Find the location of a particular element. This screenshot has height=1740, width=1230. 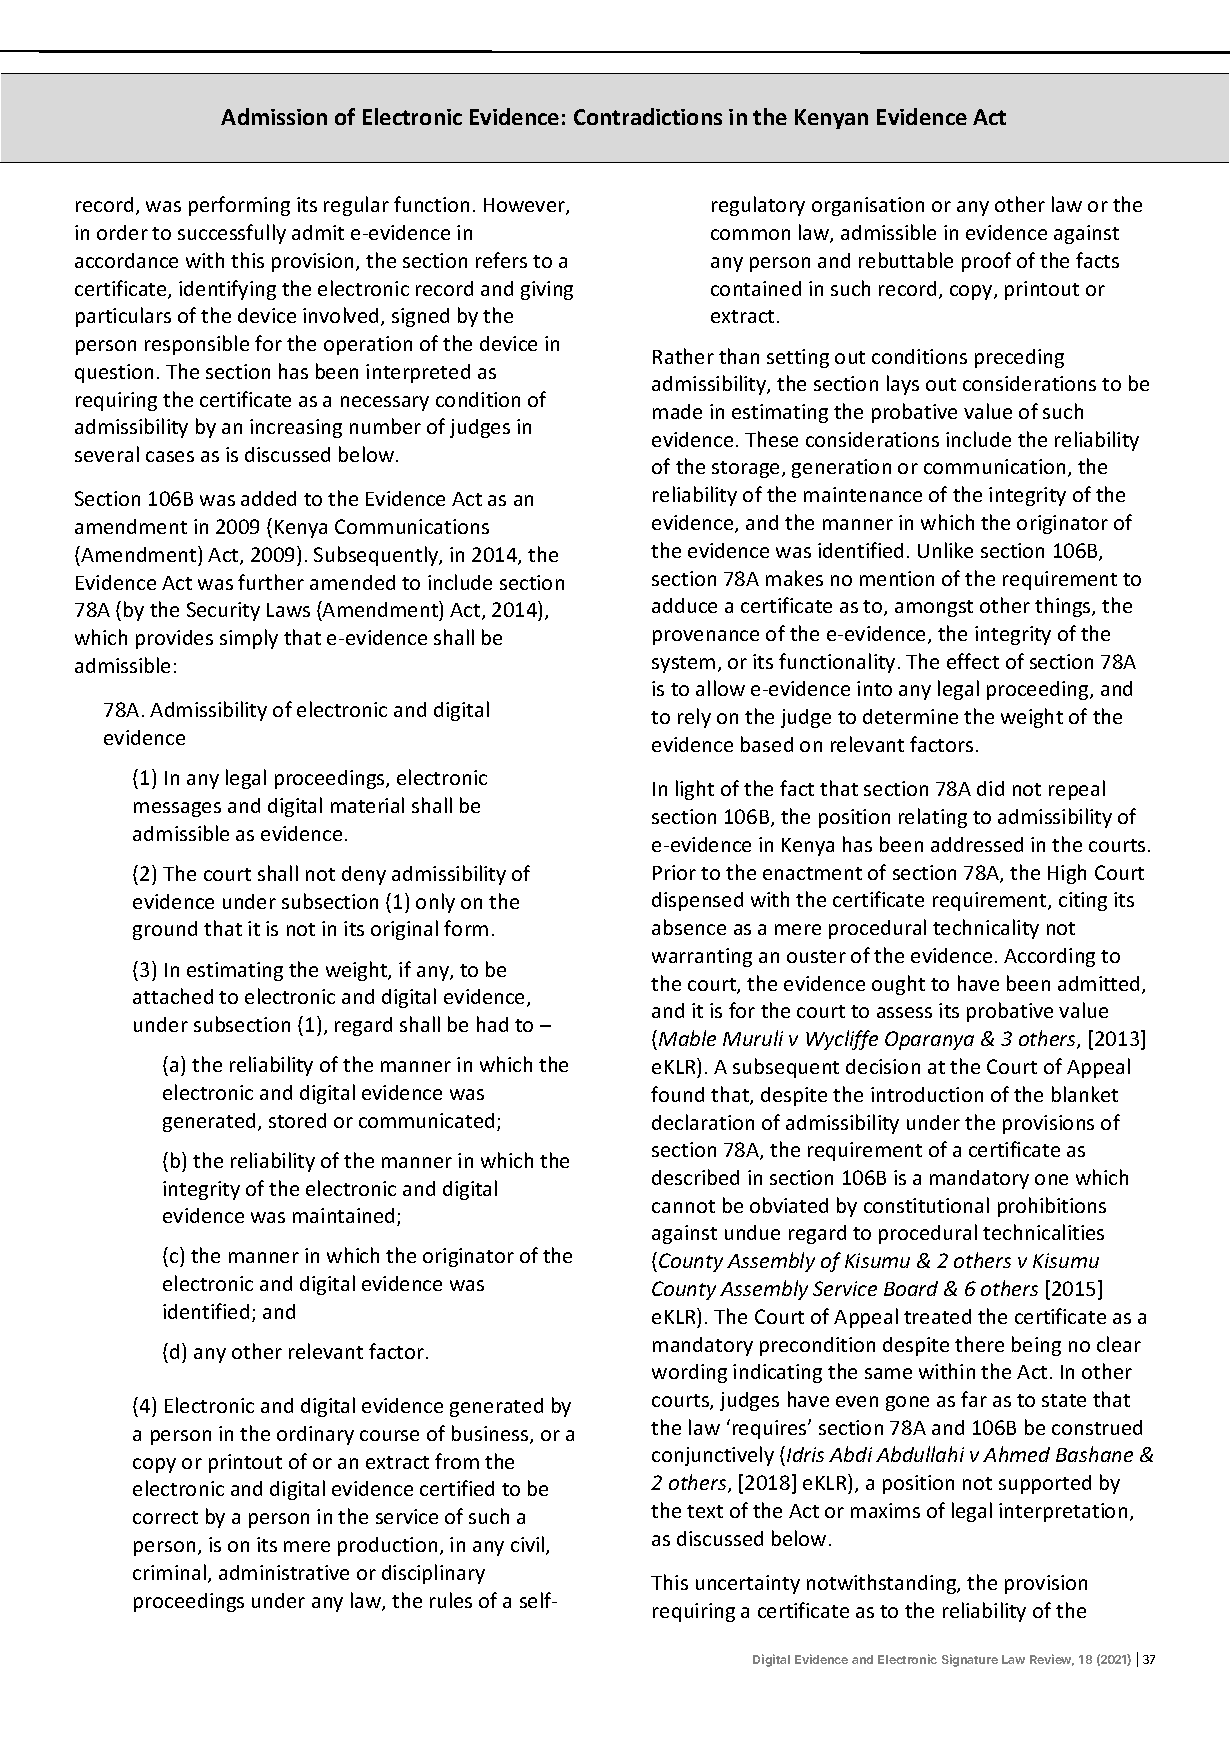

Contradictions is located at coordinates (648, 116).
